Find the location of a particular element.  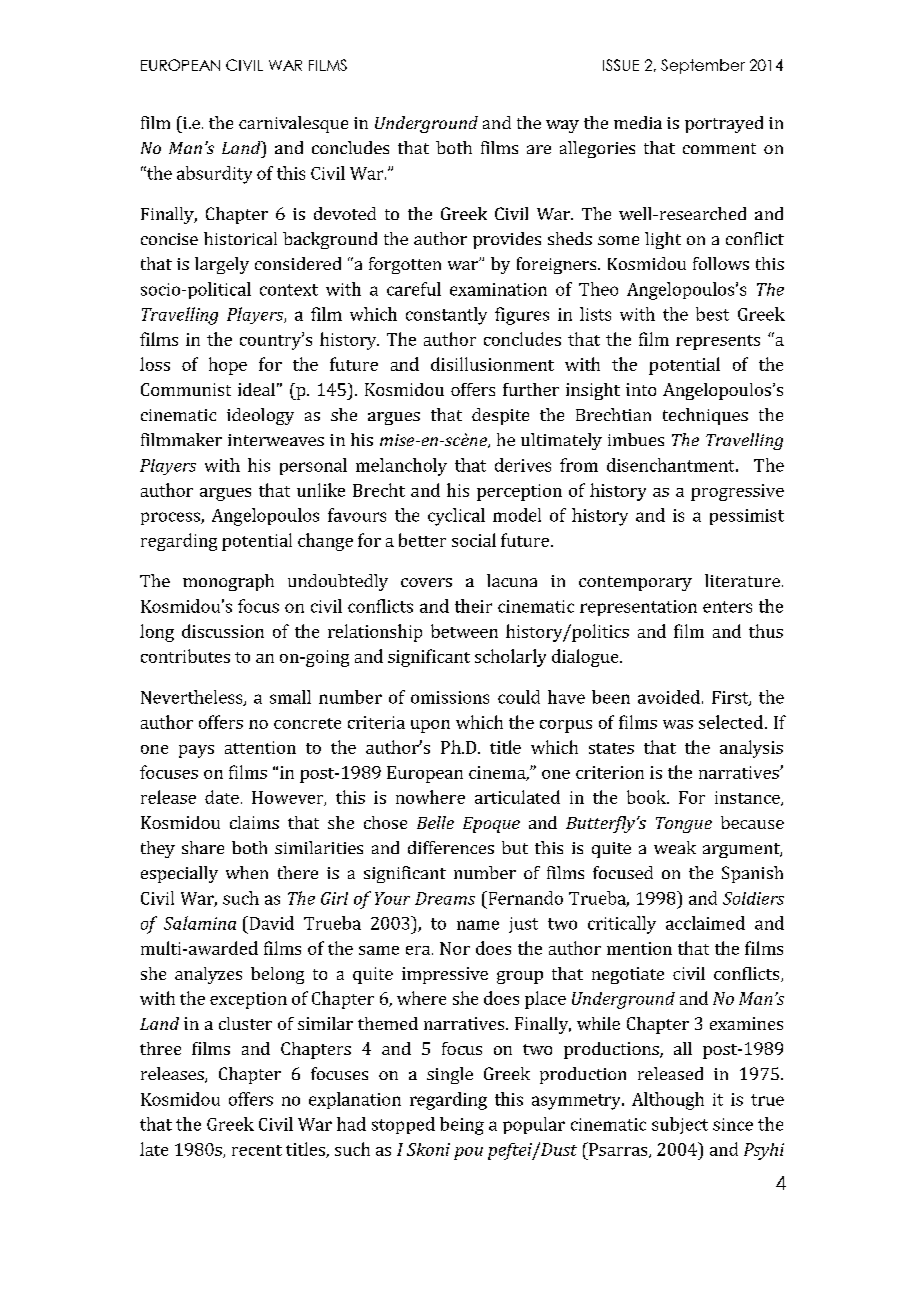

omissions is located at coordinates (450, 697).
